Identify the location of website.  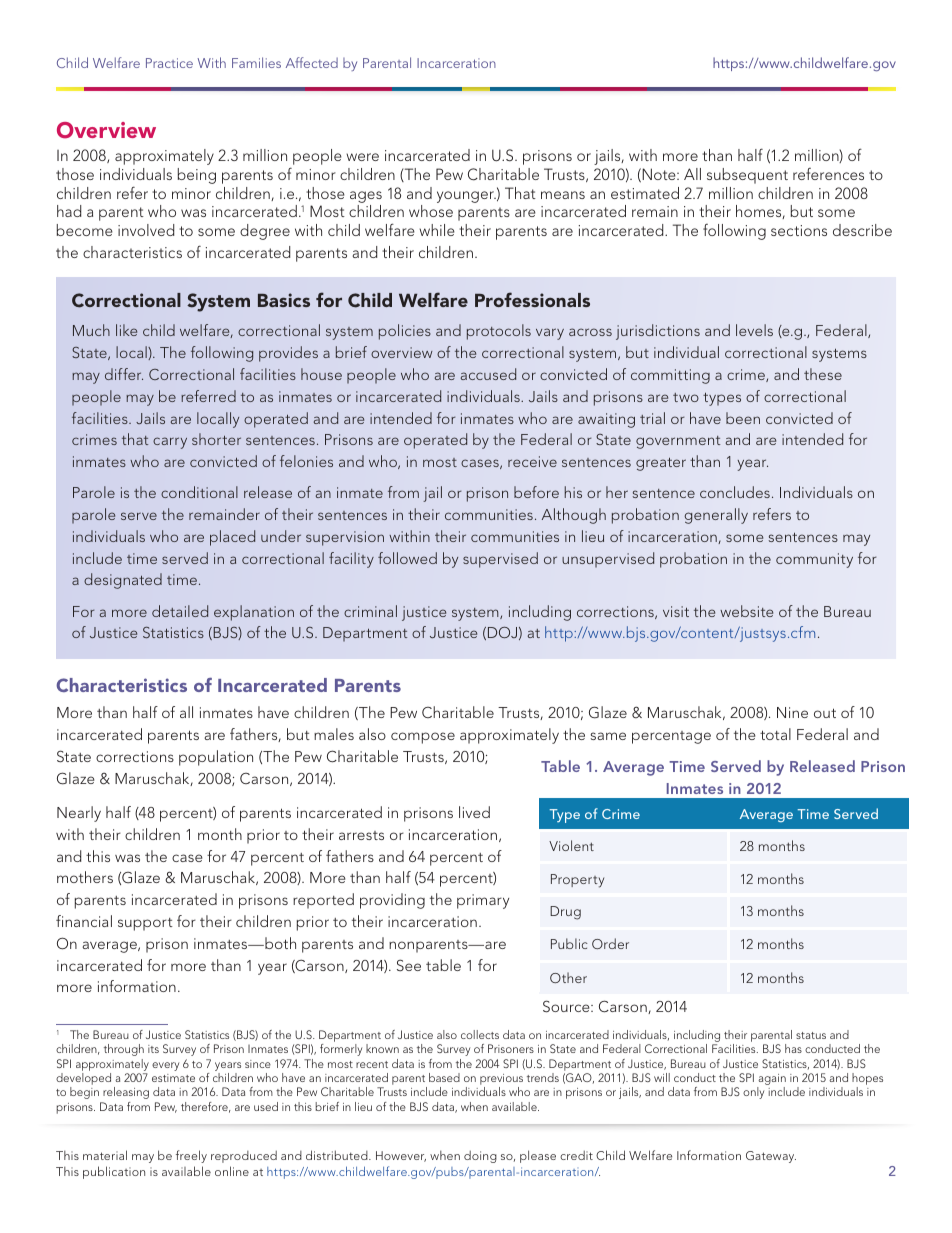
(746, 611).
